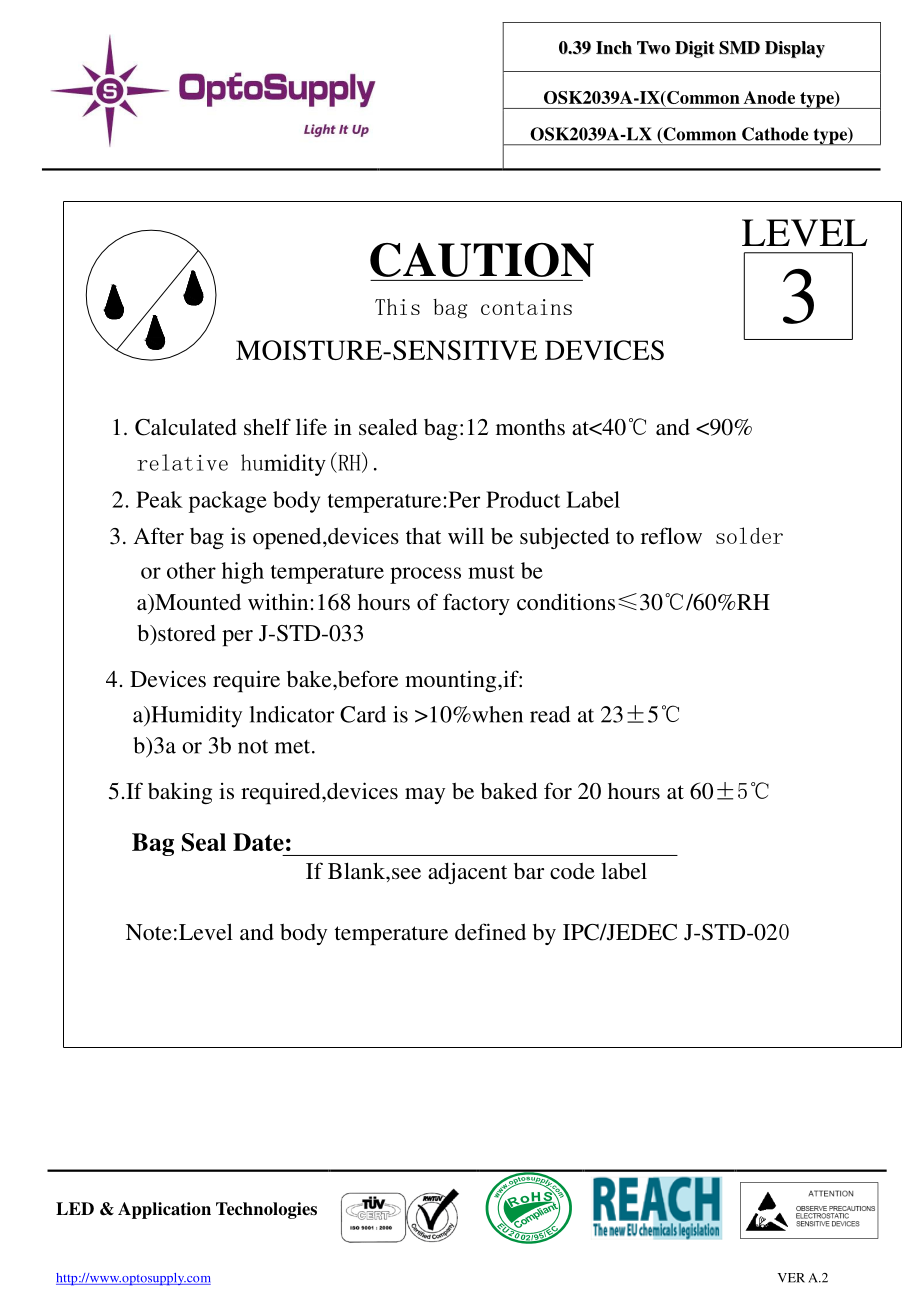 This image has height=1308, width=924. I want to click on Technologies, so click(266, 1210).
